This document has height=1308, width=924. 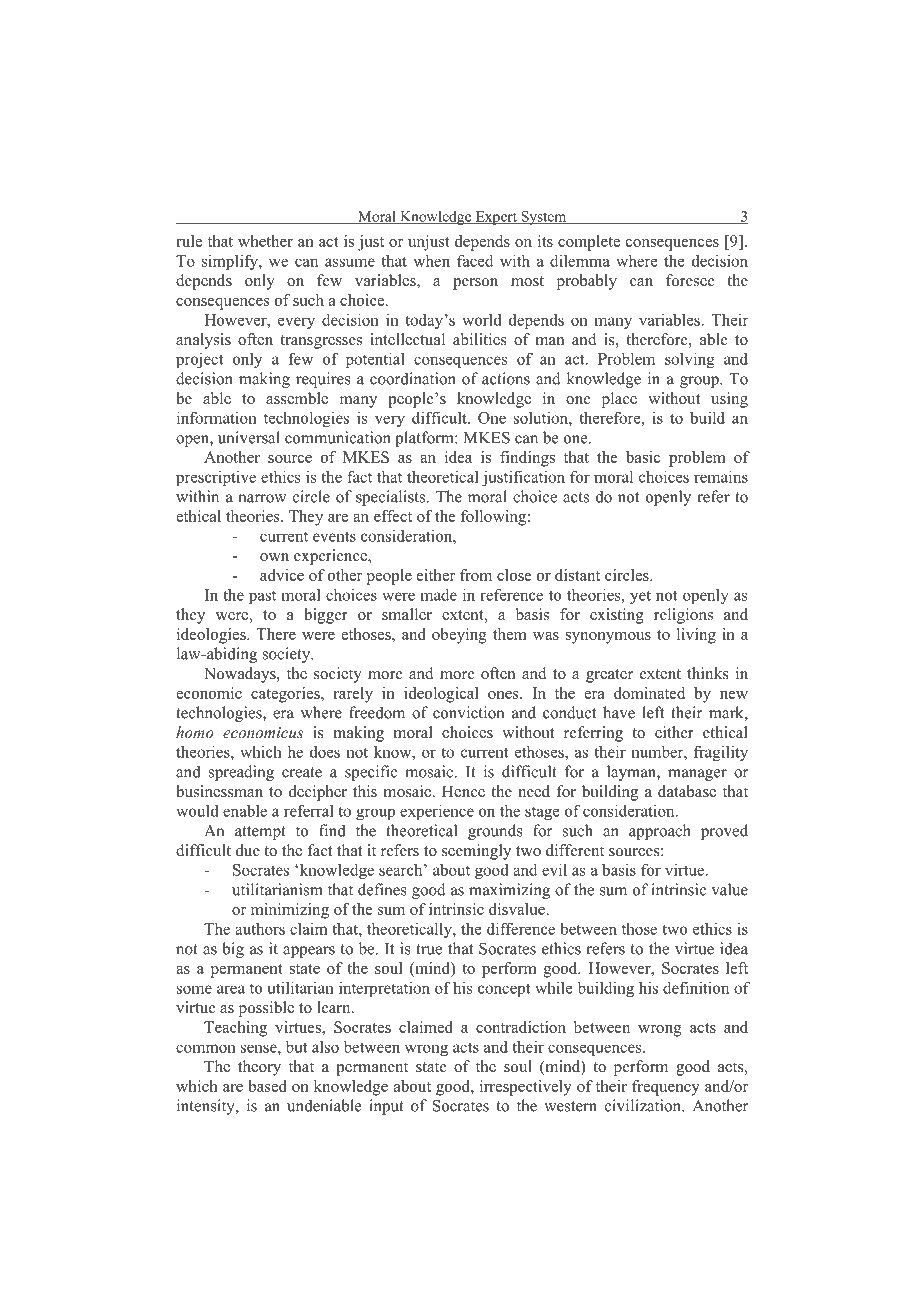 I want to click on authors, so click(x=260, y=928).
